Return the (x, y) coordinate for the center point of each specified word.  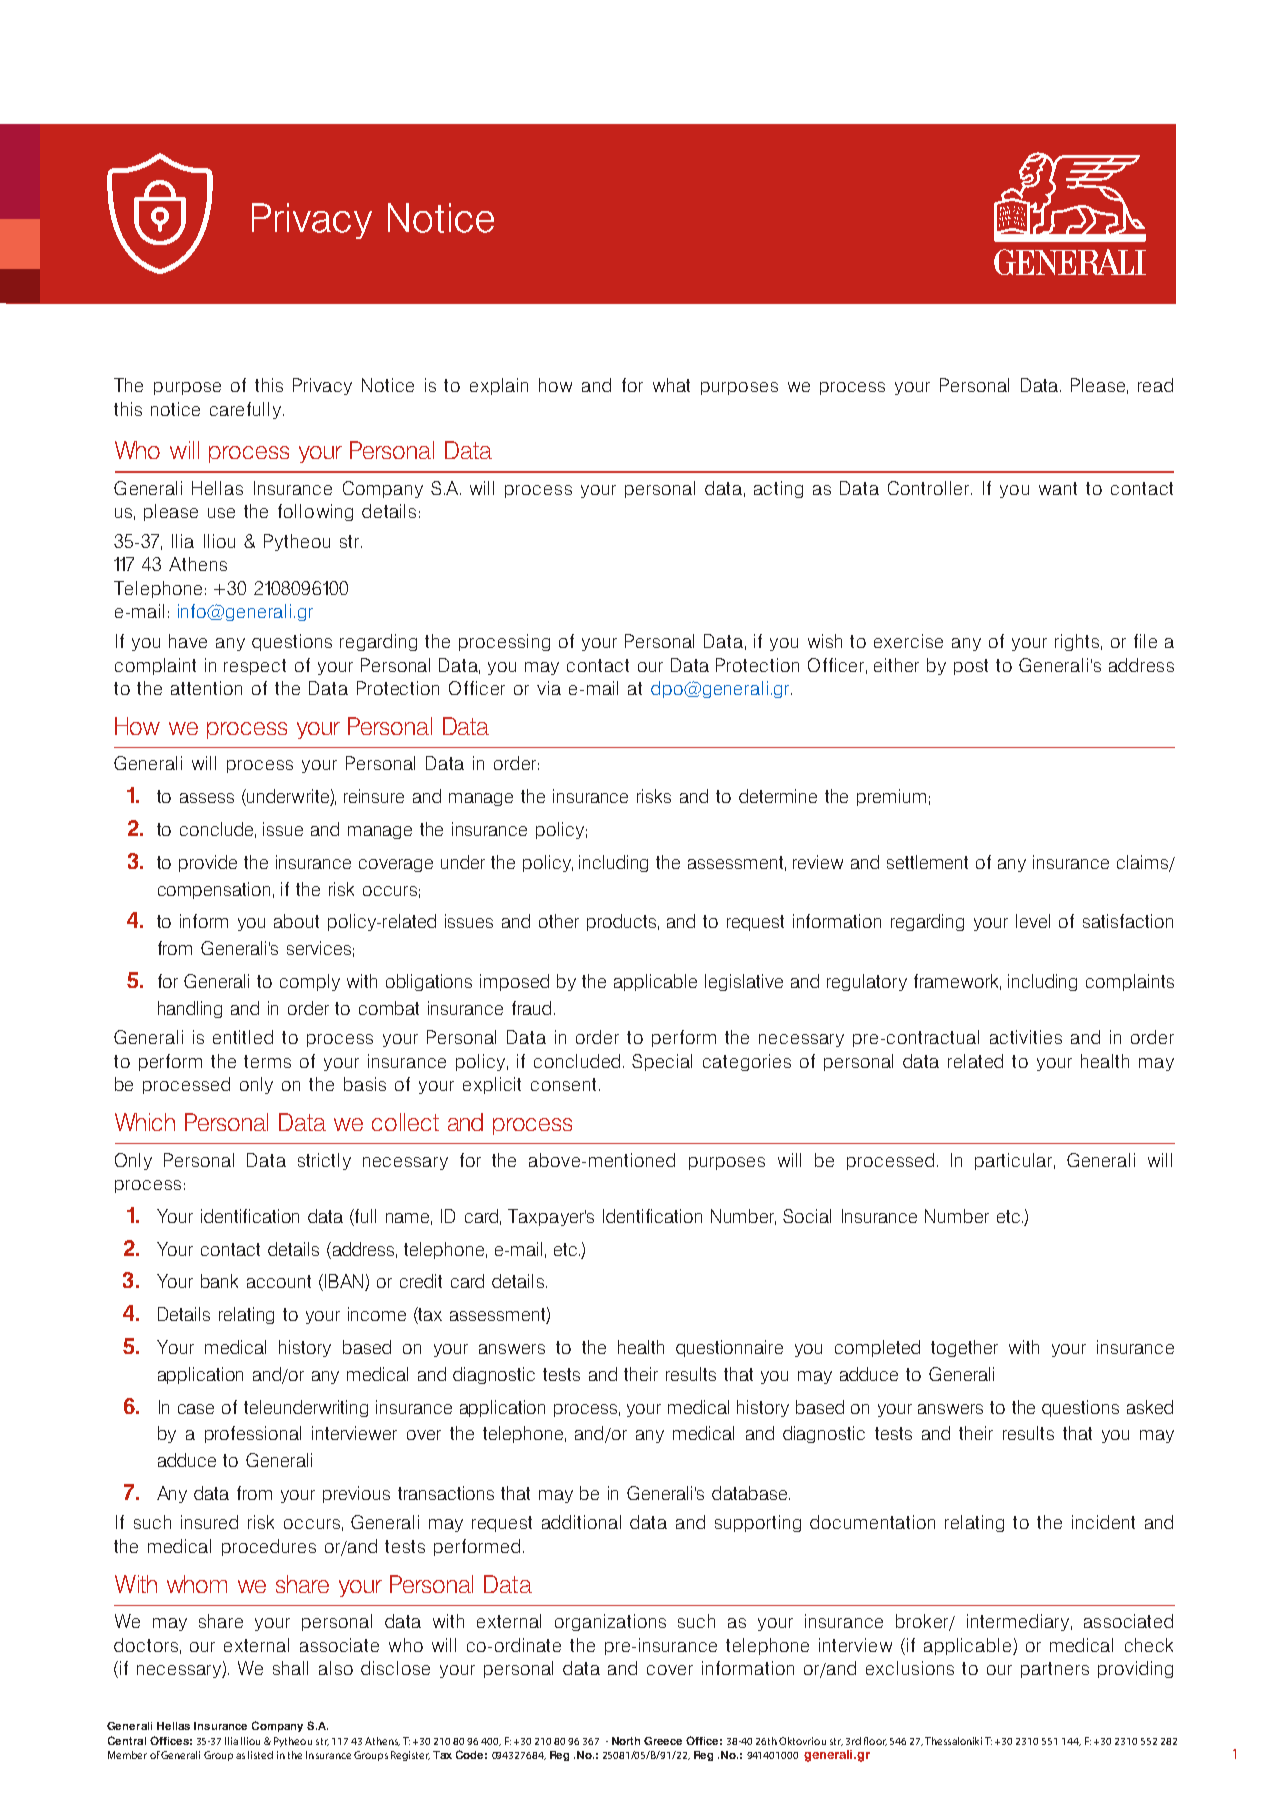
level (1033, 921)
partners (1055, 1670)
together (964, 1348)
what (671, 385)
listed (260, 1755)
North (626, 1741)
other (559, 921)
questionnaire (729, 1348)
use (221, 513)
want (1058, 488)
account (279, 1281)
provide (208, 863)
